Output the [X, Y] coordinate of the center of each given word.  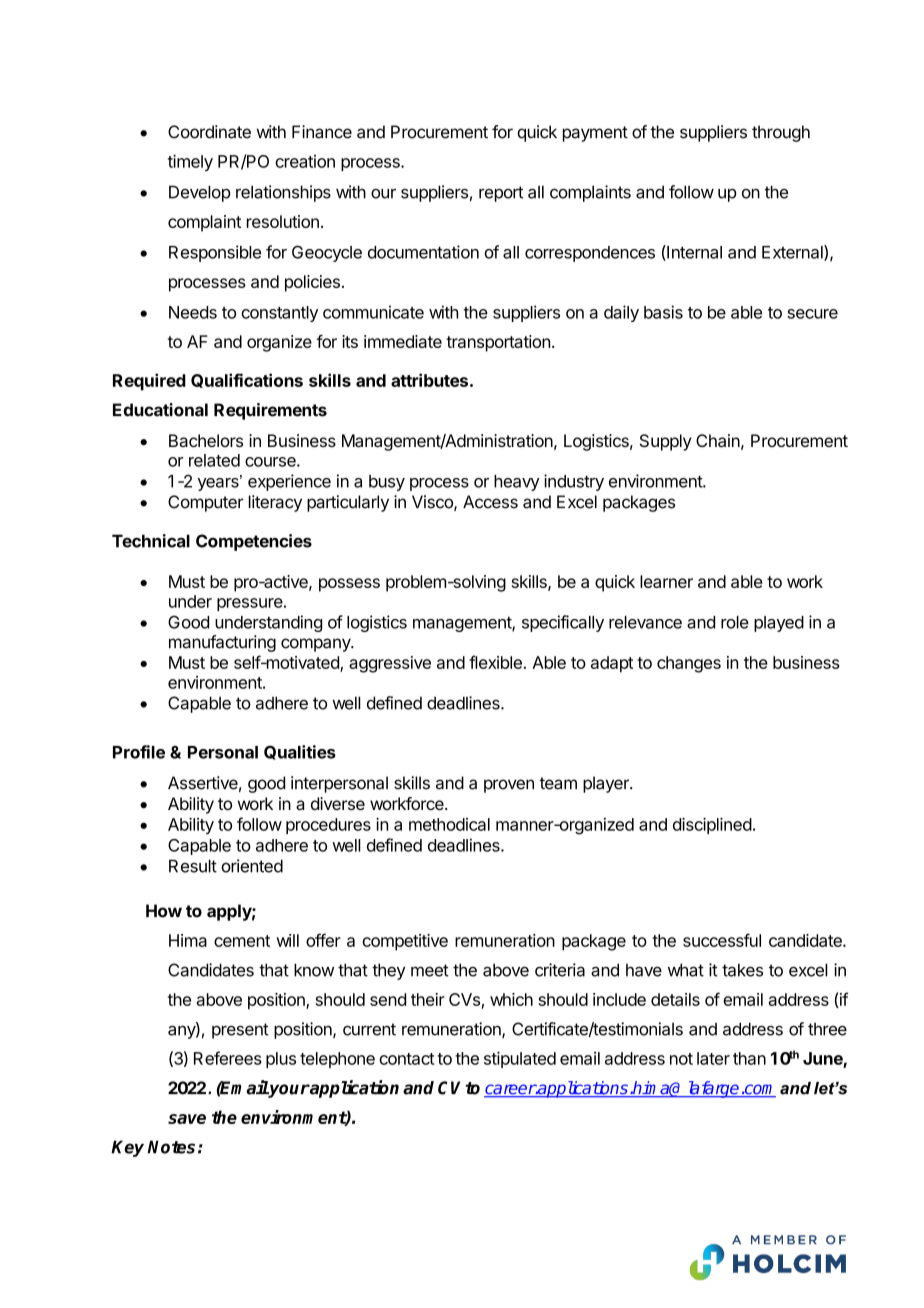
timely [190, 162]
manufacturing [222, 643]
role [735, 622]
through [781, 133]
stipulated [520, 1059]
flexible [496, 662]
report [501, 194]
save [187, 1119]
